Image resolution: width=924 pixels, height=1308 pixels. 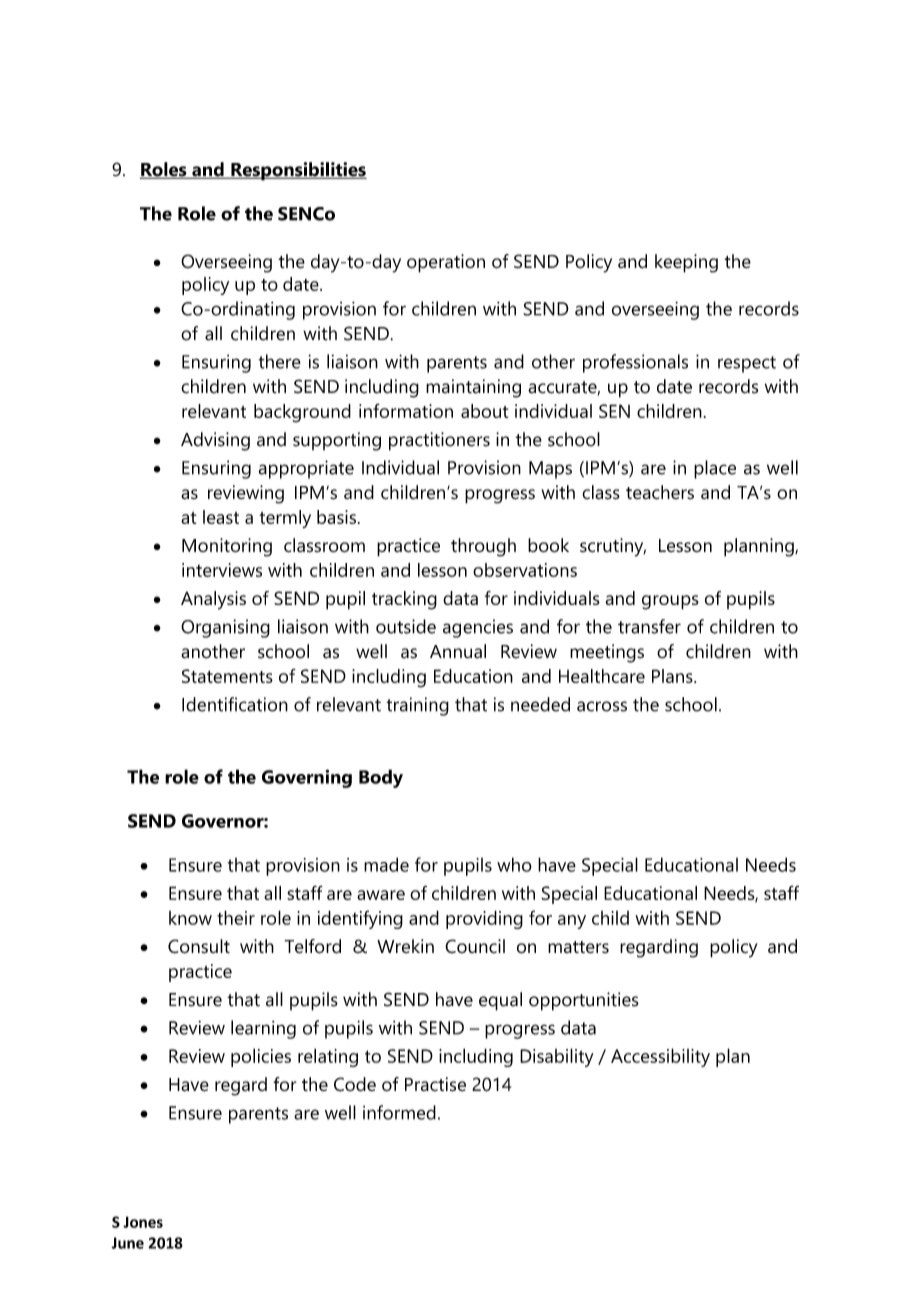 I want to click on Responsibilities, so click(x=298, y=171).
